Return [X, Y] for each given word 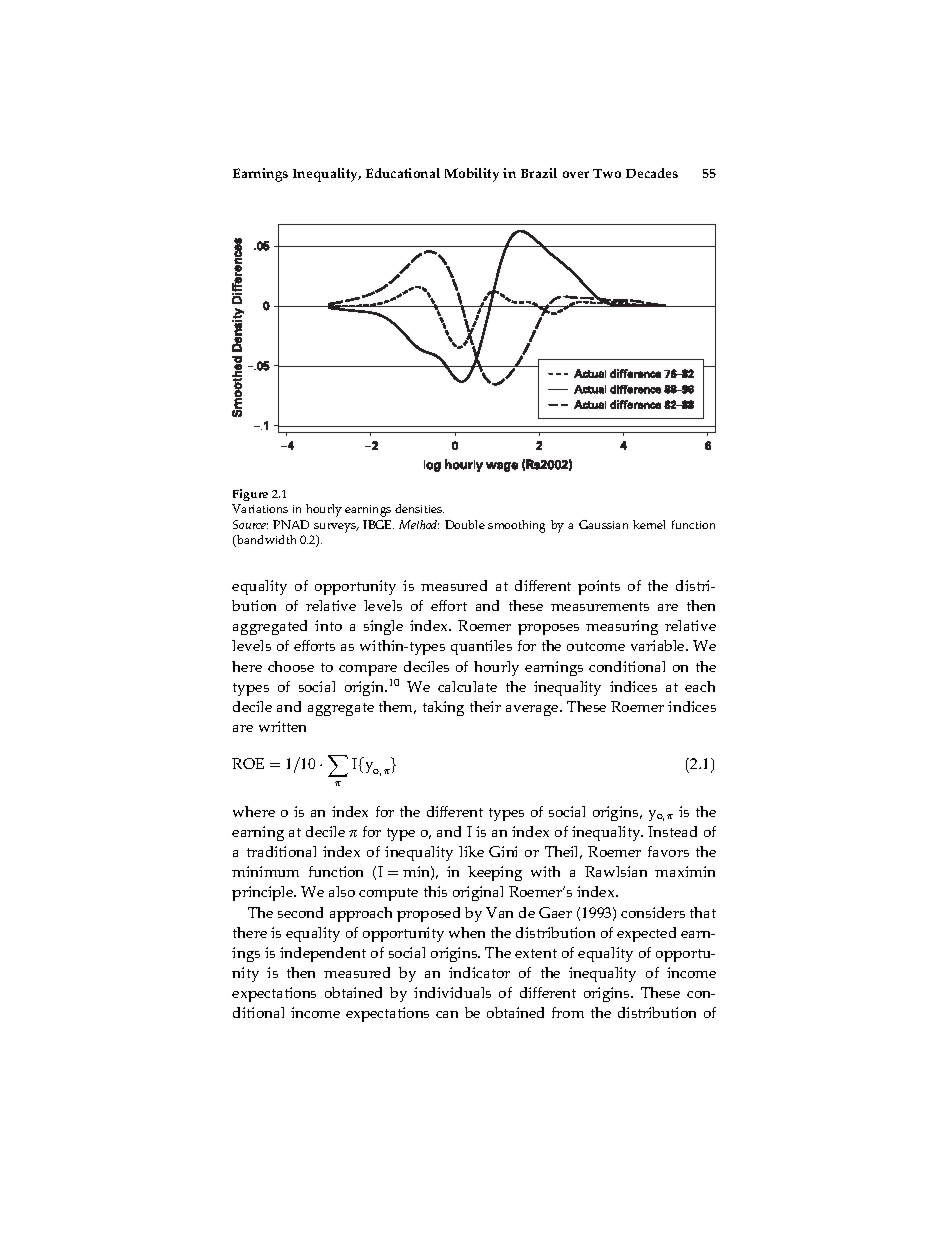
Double [465, 524]
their [485, 706]
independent [323, 954]
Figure [250, 495]
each [700, 686]
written [282, 726]
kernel [649, 524]
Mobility [472, 175]
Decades [652, 173]
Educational [403, 173]
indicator [479, 972]
